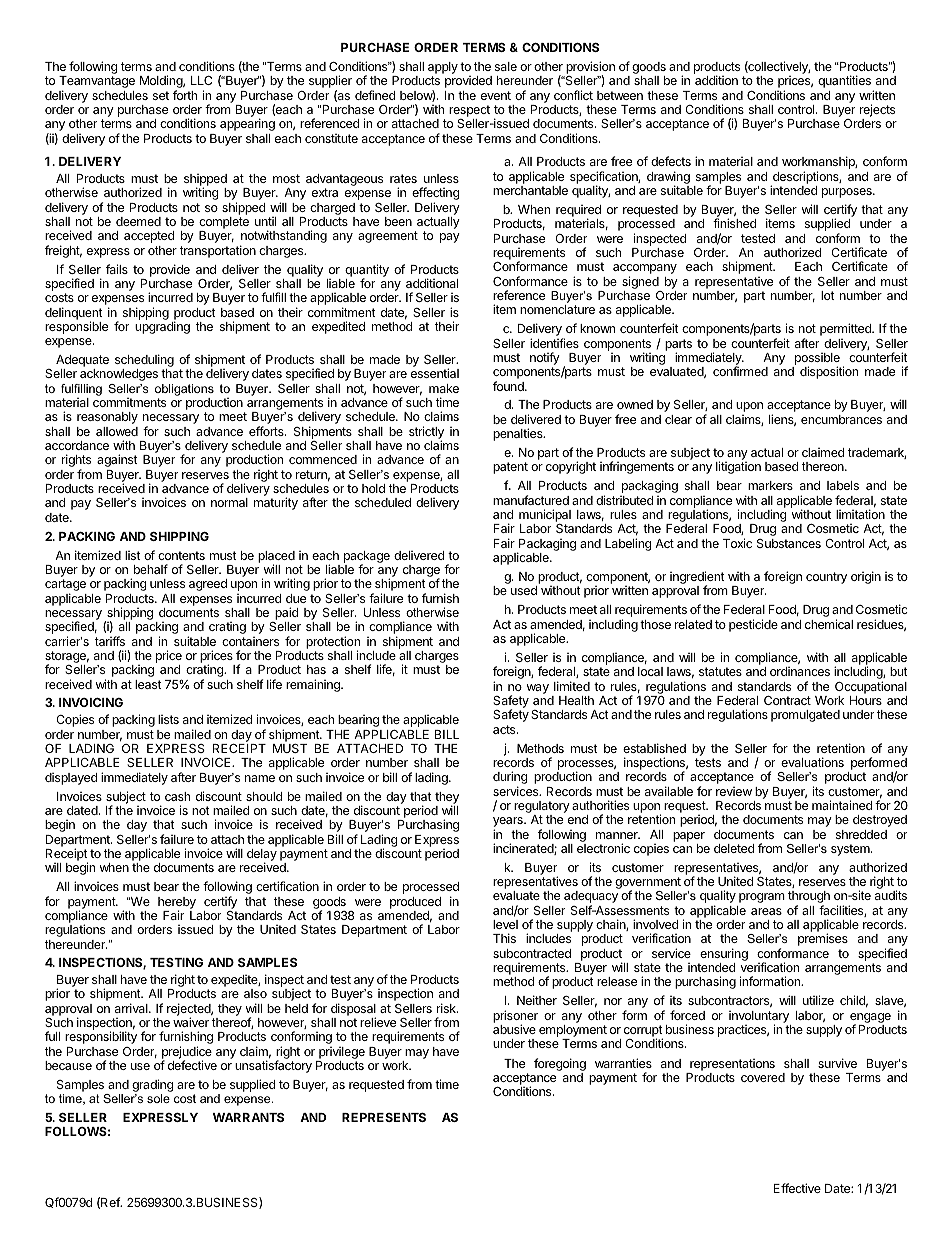 The image size is (952, 1233). Describe the element at coordinates (797, 1188) in the document. I see `Effective` at that location.
